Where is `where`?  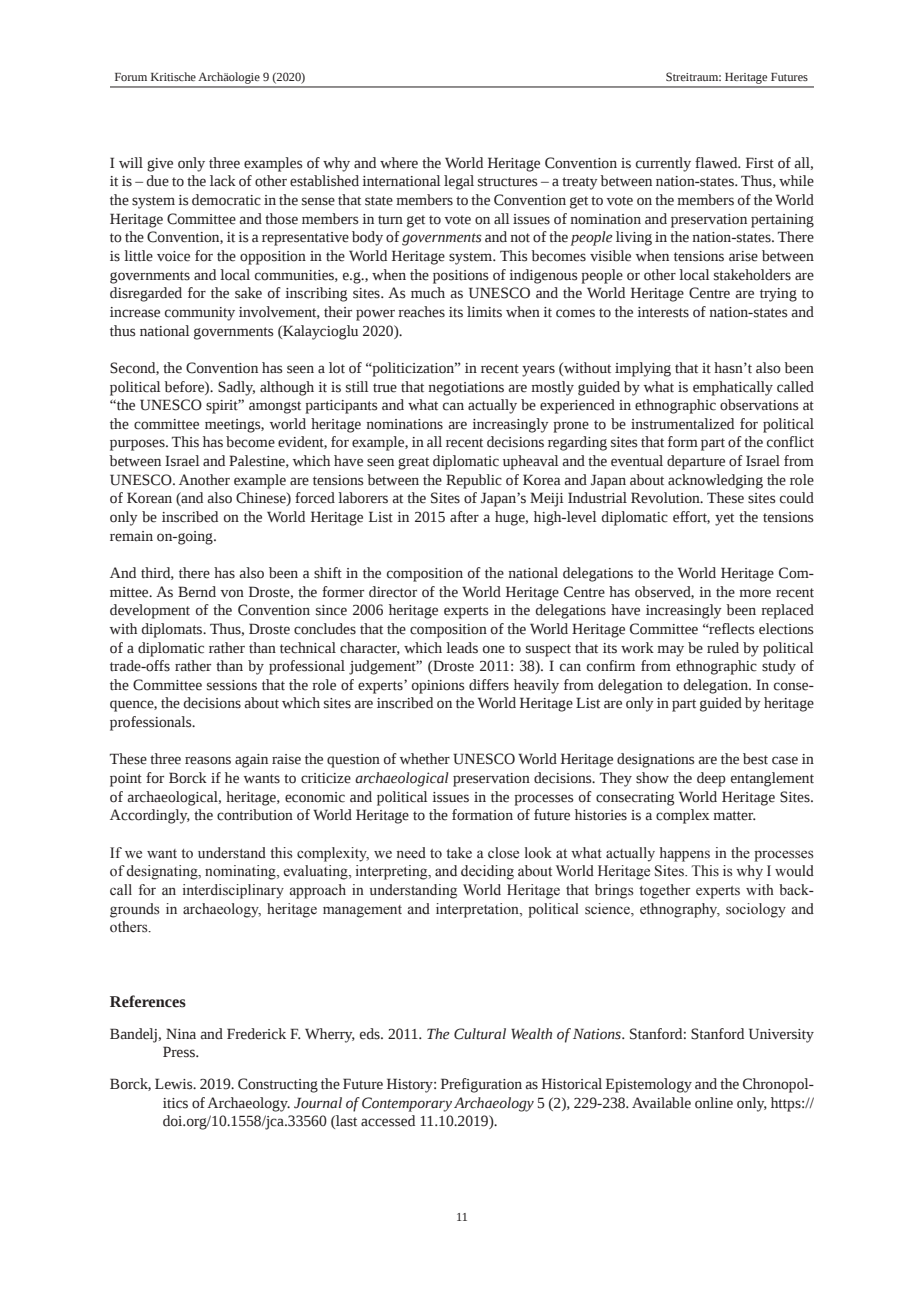 where is located at coordinates (399, 163).
